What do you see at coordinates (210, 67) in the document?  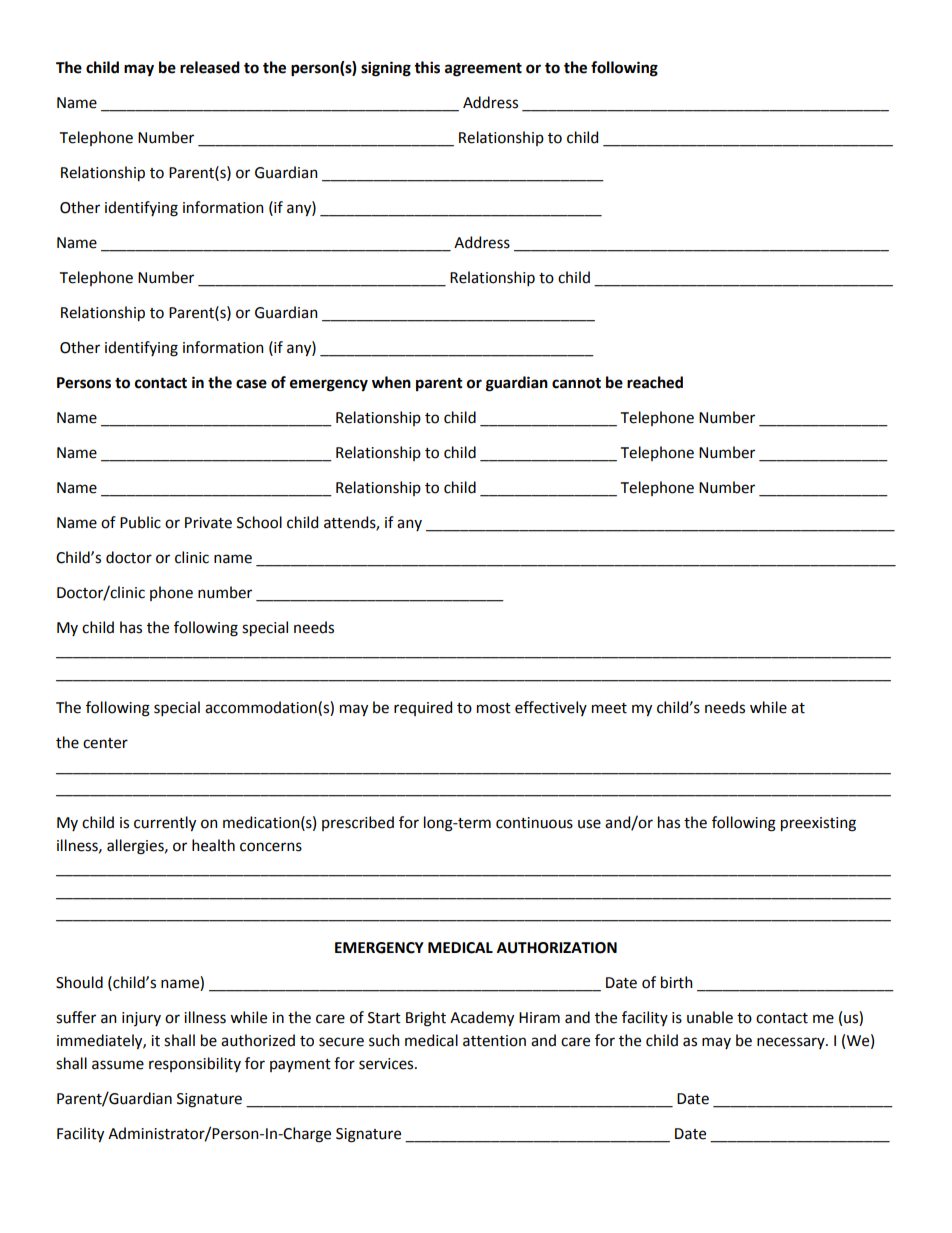 I see `released` at bounding box center [210, 67].
